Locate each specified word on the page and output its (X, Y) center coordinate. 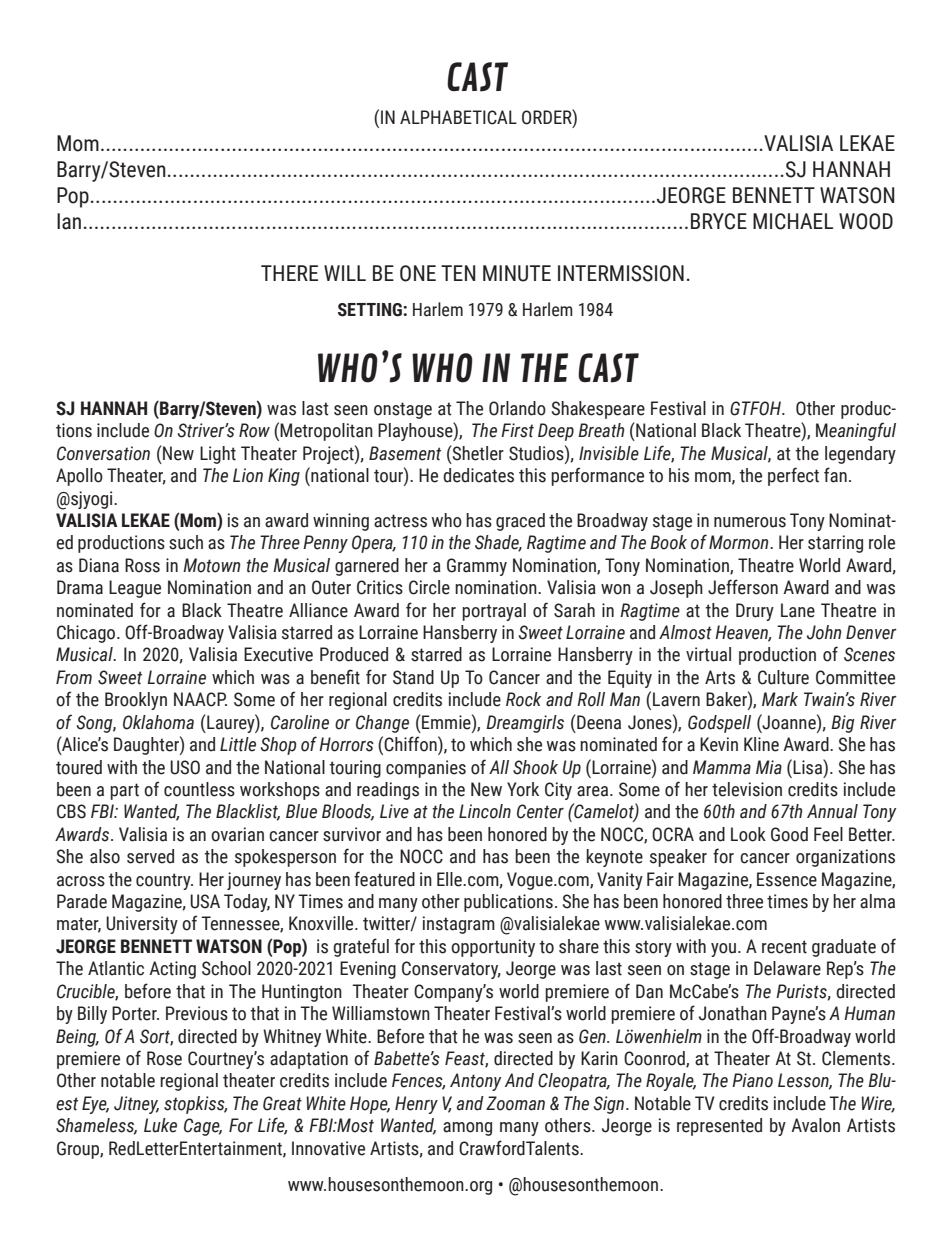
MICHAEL (793, 221)
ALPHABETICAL (458, 117)
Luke (160, 1125)
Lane (798, 610)
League (135, 589)
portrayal (494, 612)
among (467, 1129)
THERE (289, 273)
